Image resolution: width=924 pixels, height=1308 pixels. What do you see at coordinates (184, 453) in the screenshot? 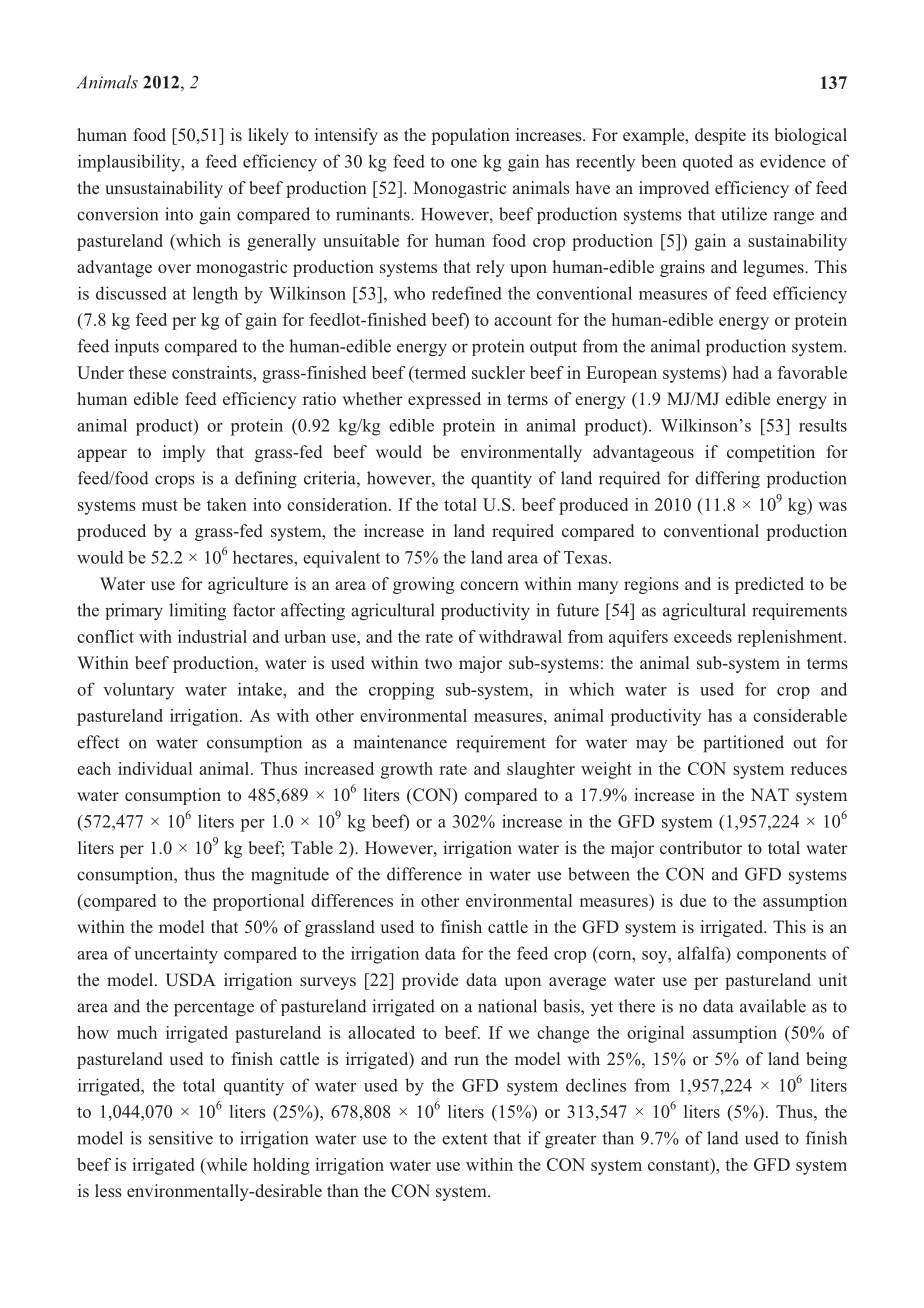
I see `imply` at bounding box center [184, 453].
